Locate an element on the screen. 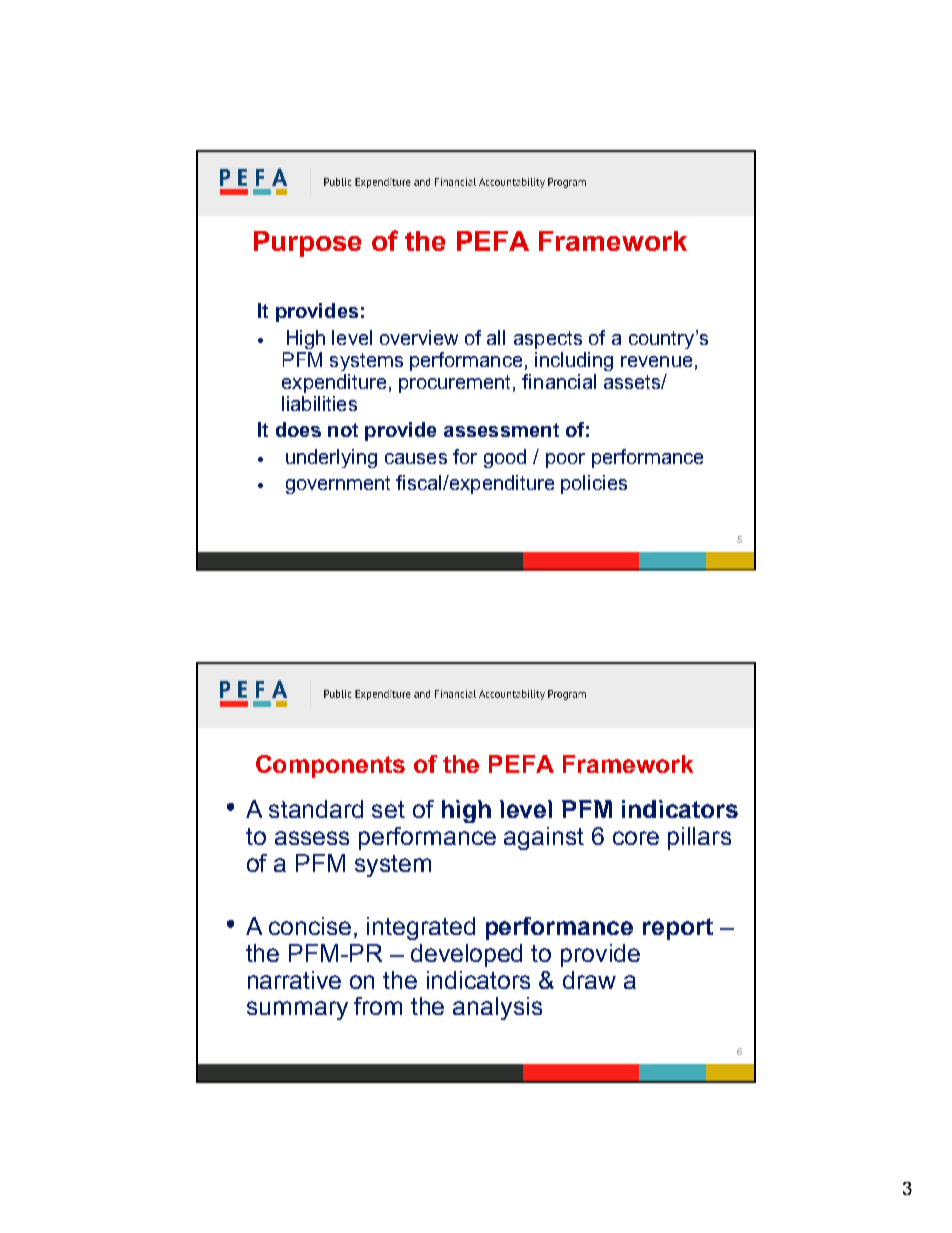 This screenshot has height=1233, width=952. Purpose is located at coordinates (307, 244).
